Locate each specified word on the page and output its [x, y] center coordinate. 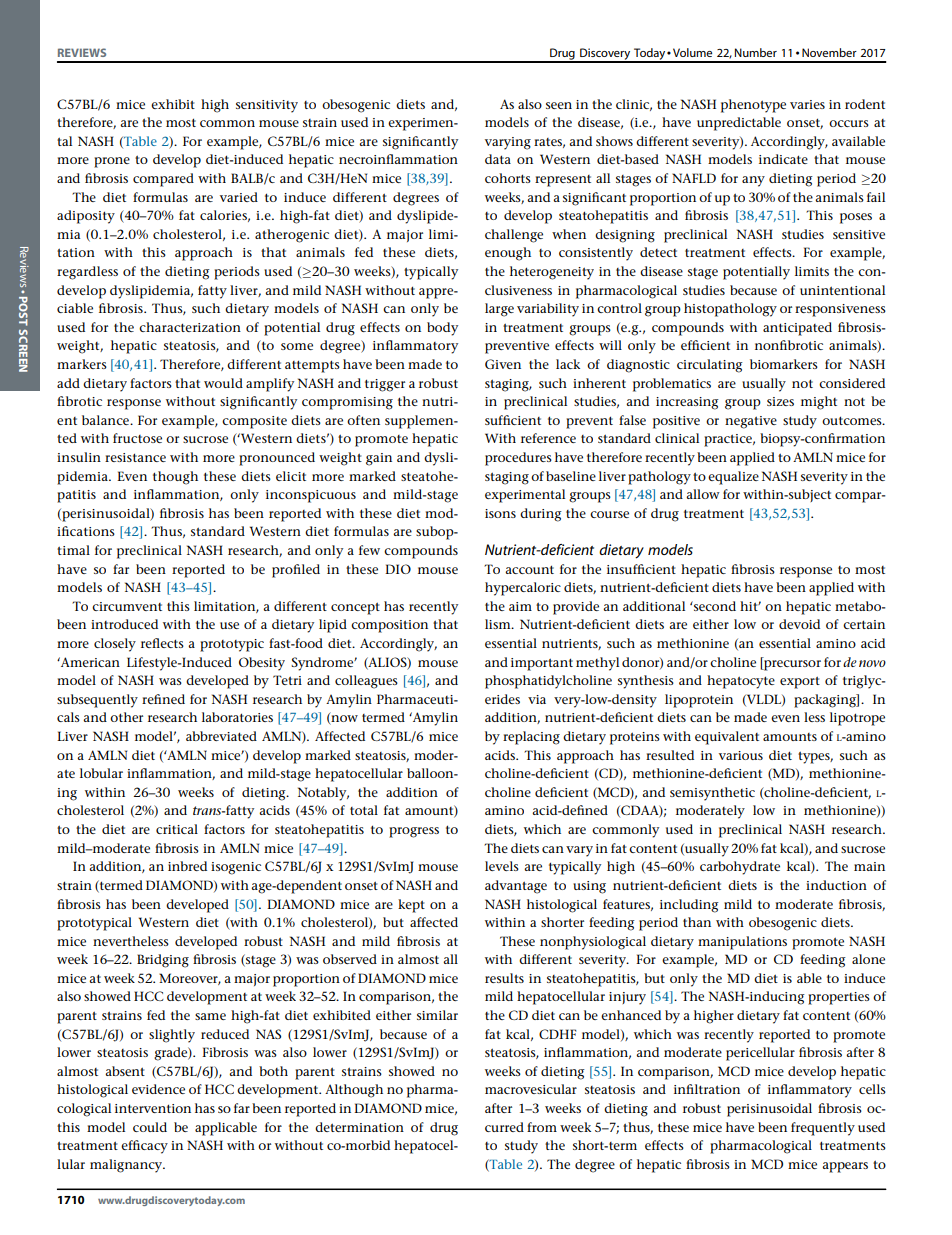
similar [437, 1015]
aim [520, 606]
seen [559, 105]
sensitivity [267, 106]
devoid [799, 624]
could [150, 1127]
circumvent [127, 606]
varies [807, 104]
